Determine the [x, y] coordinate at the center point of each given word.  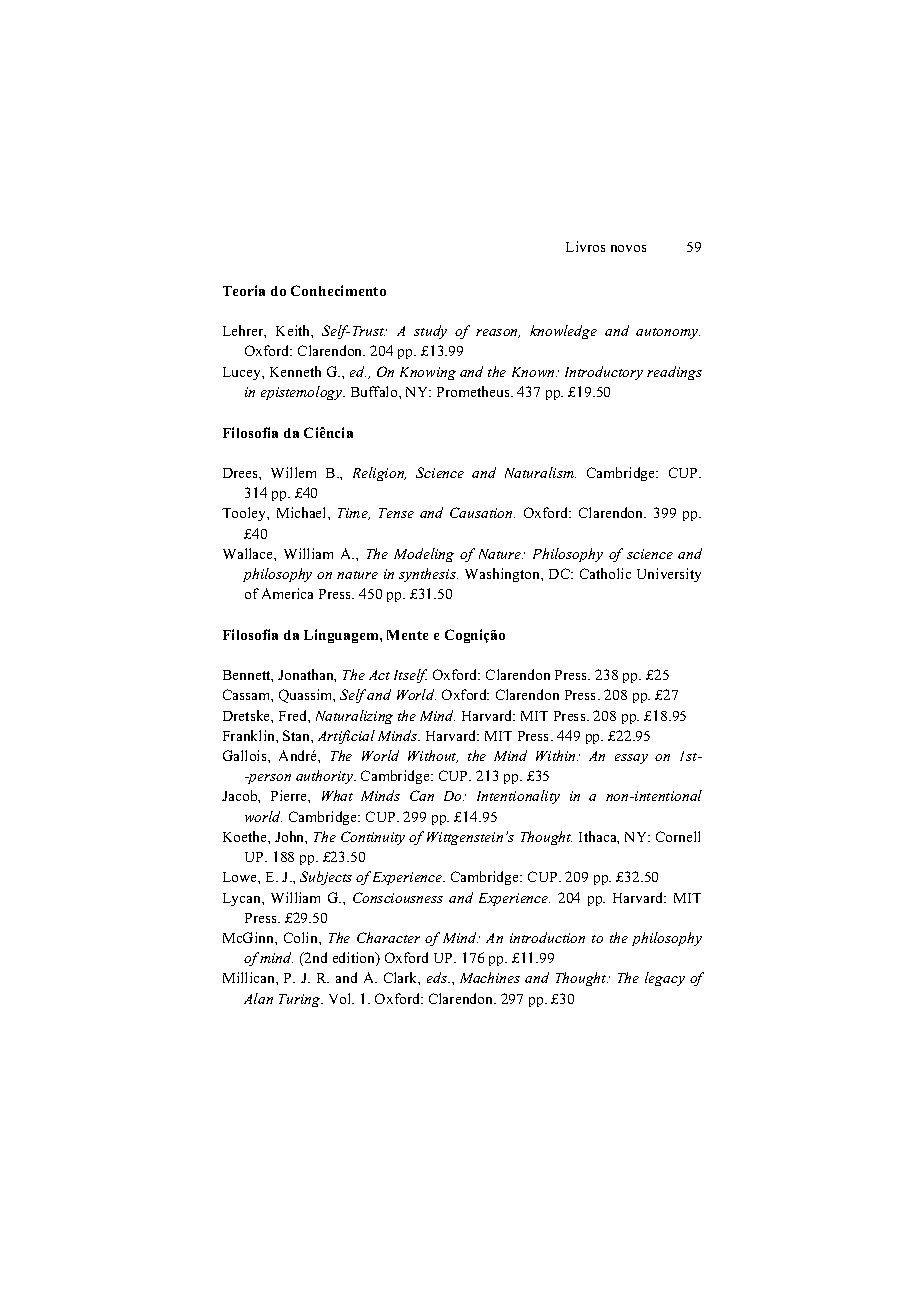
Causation [482, 512]
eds [438, 977]
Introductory [604, 373]
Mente [407, 635]
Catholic [605, 573]
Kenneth [295, 371]
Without [433, 756]
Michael [303, 512]
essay [631, 759]
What [337, 795]
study [430, 332]
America [287, 593]
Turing [301, 1000]
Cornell [678, 836]
